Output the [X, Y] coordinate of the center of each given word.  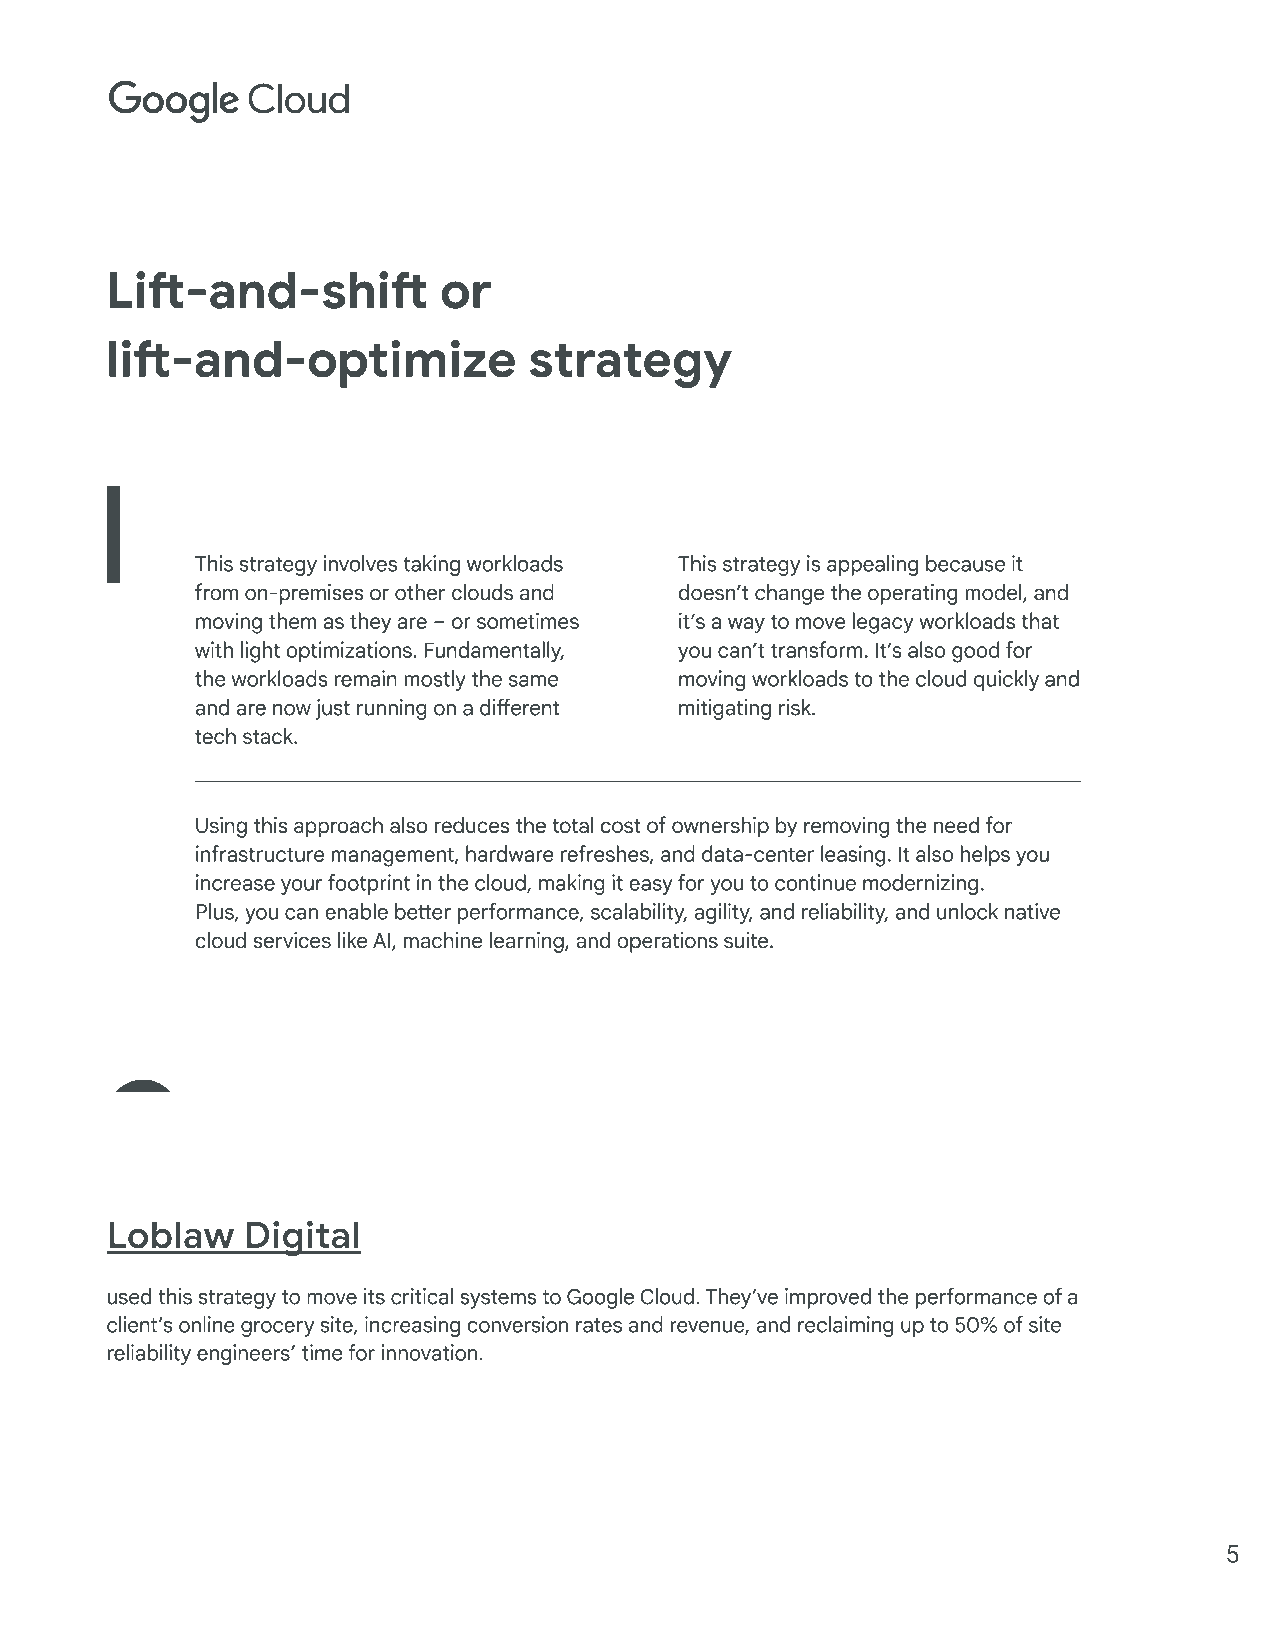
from [216, 592]
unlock [967, 911]
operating [912, 594]
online [207, 1324]
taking [432, 565]
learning [528, 942]
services [292, 940]
